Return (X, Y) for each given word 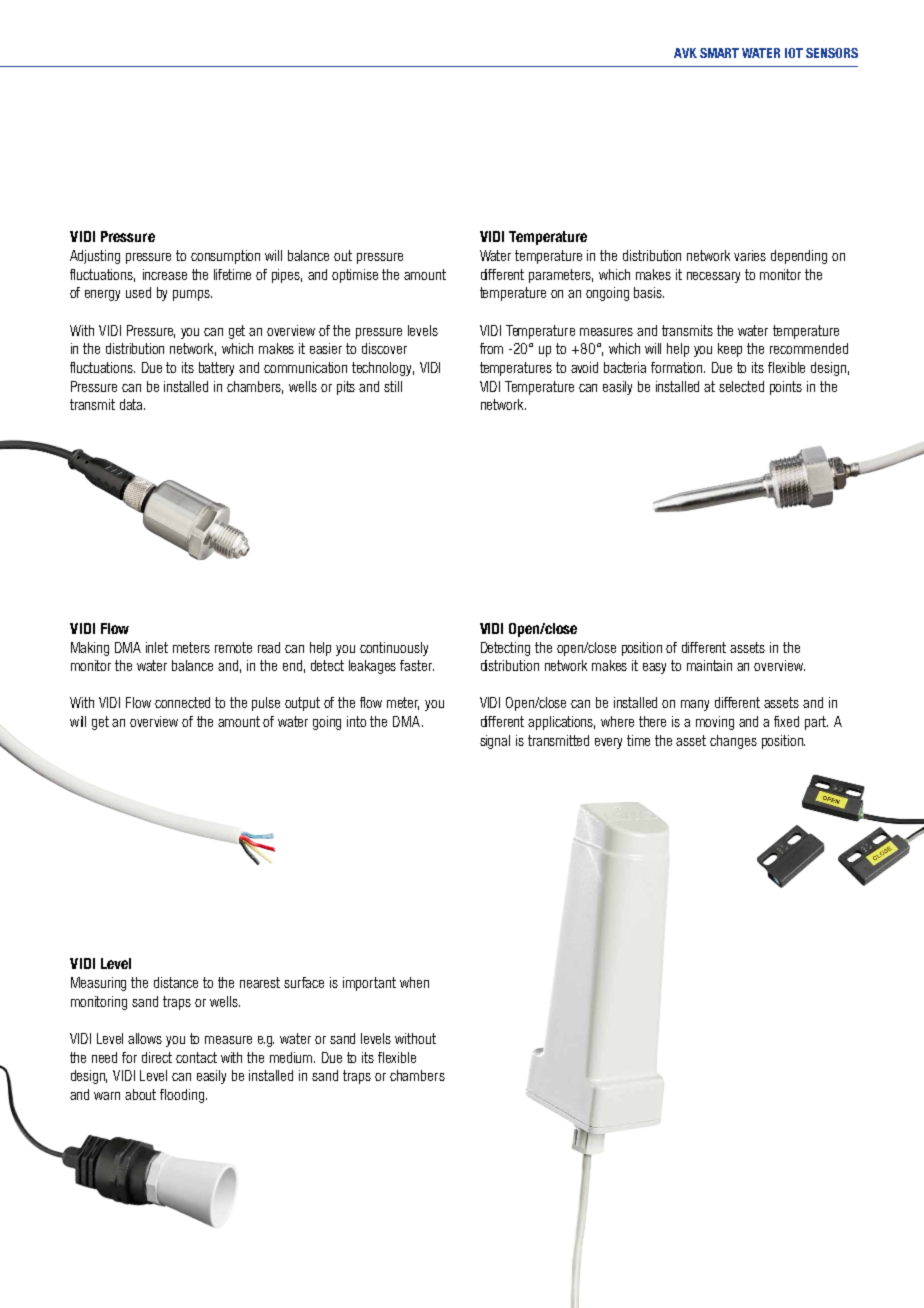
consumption (225, 257)
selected (741, 386)
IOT (794, 53)
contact (196, 1057)
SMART (719, 53)
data (132, 404)
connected (182, 702)
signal (495, 742)
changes (733, 742)
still (393, 386)
